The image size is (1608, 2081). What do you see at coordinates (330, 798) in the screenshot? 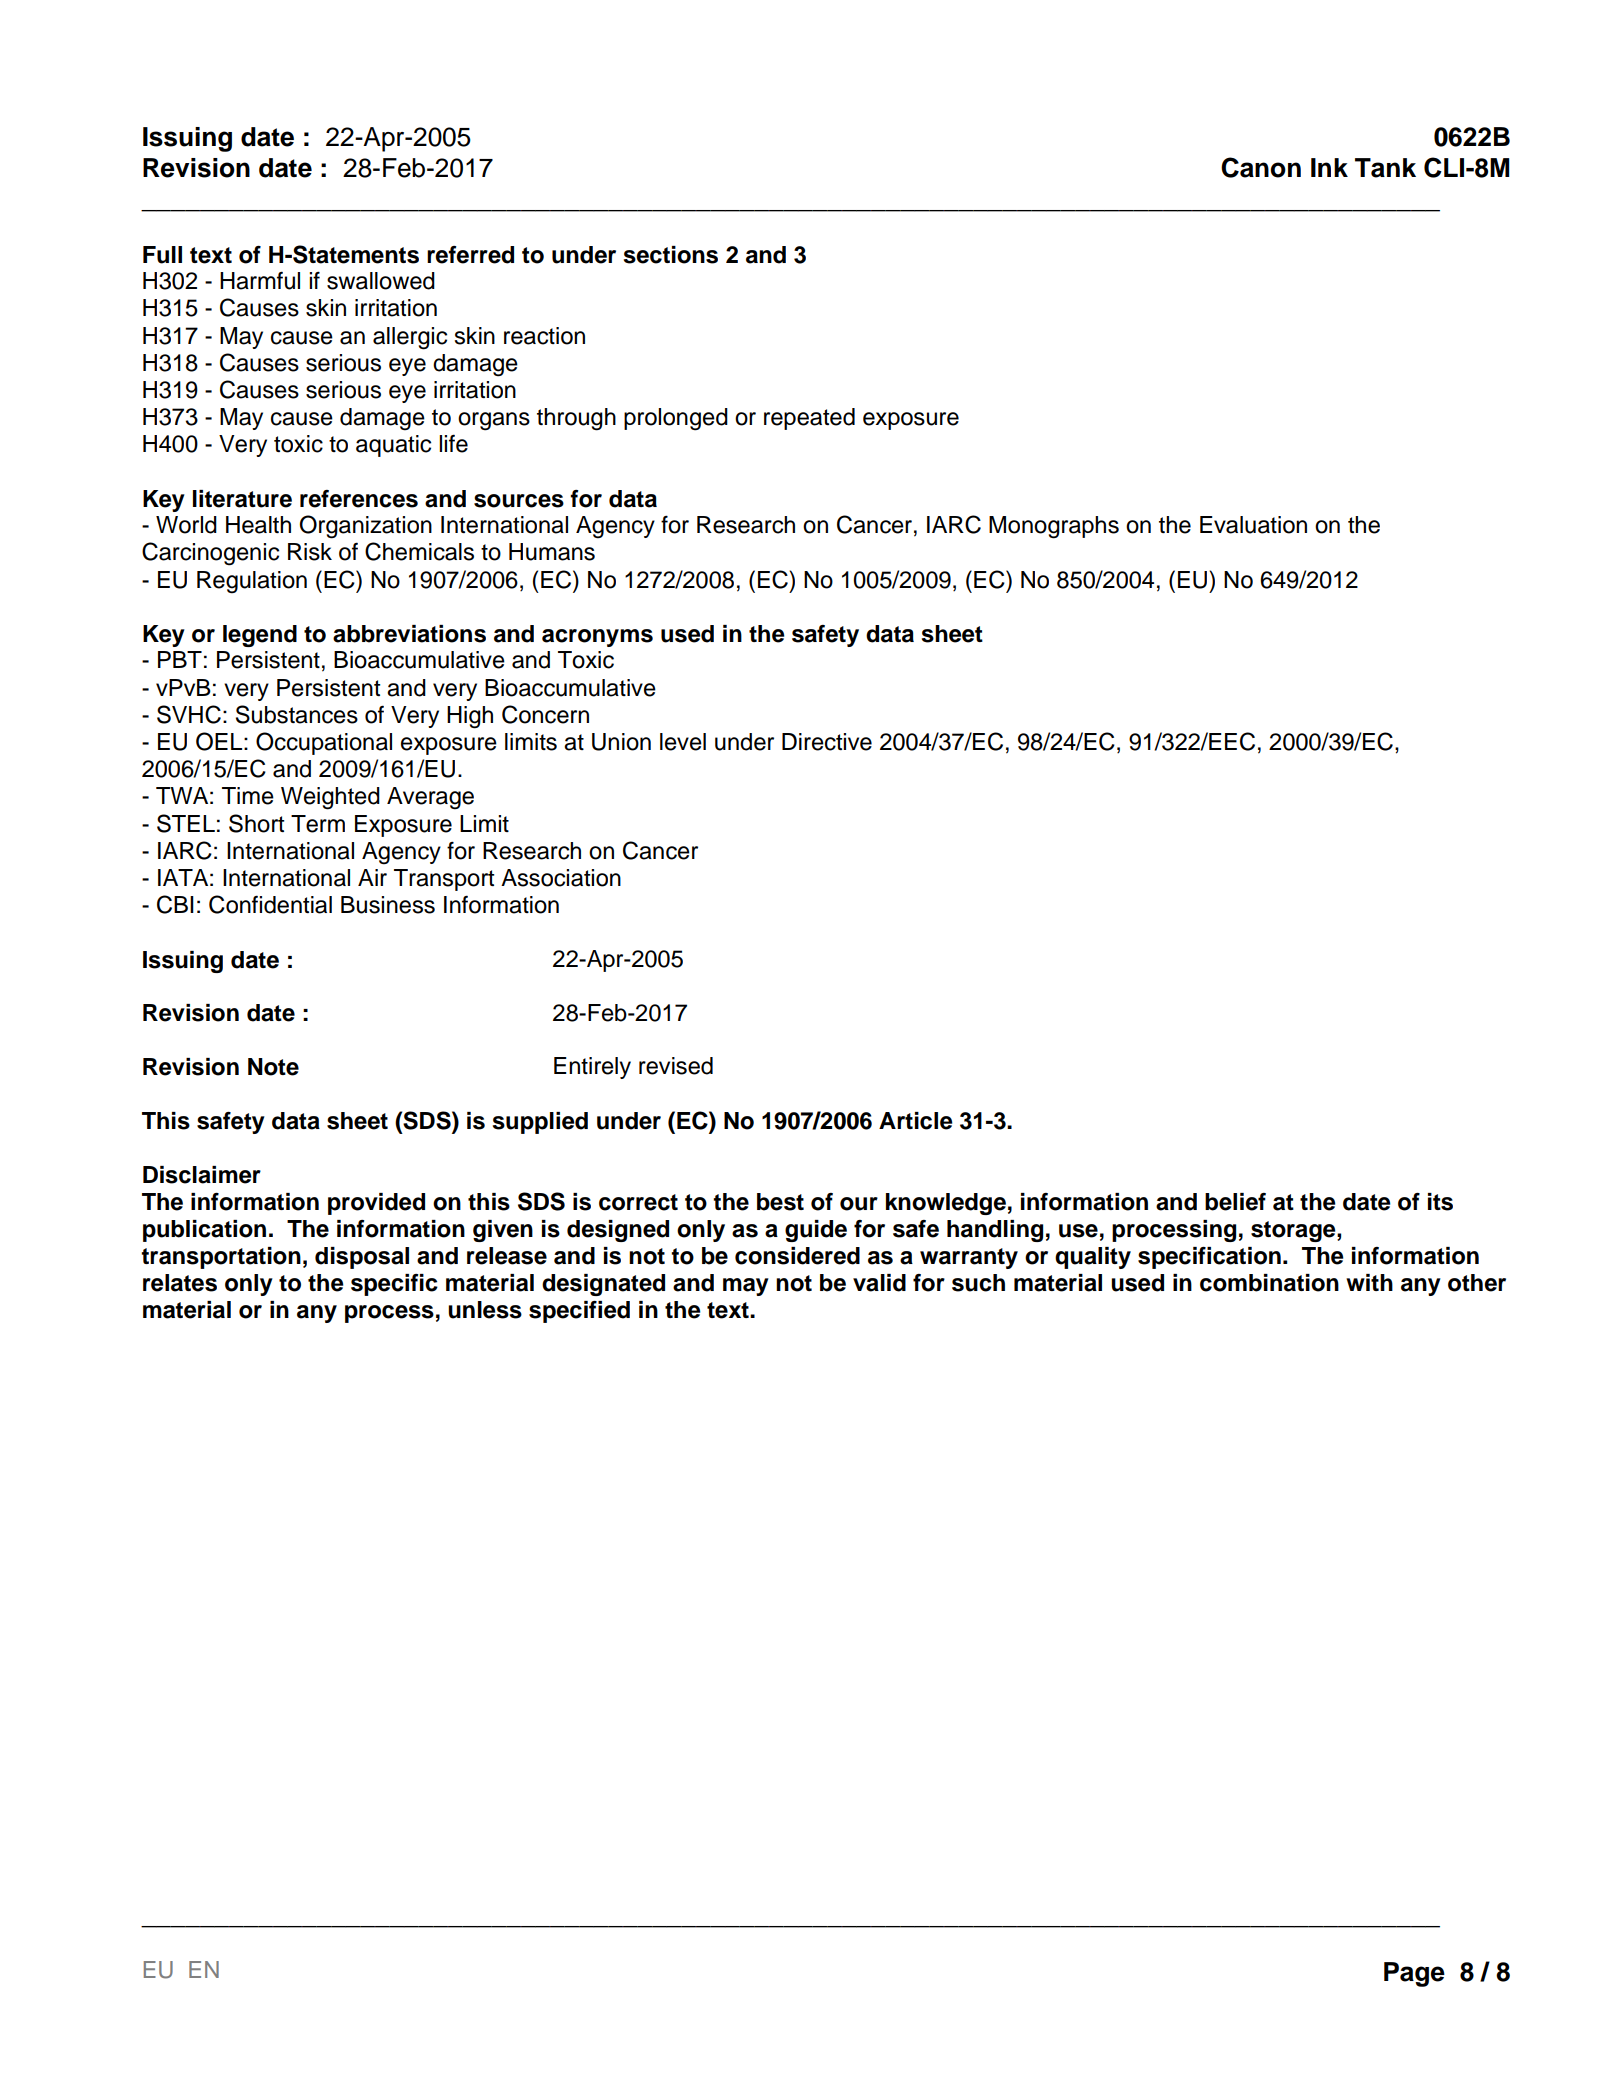
I see `Weighted` at bounding box center [330, 798].
